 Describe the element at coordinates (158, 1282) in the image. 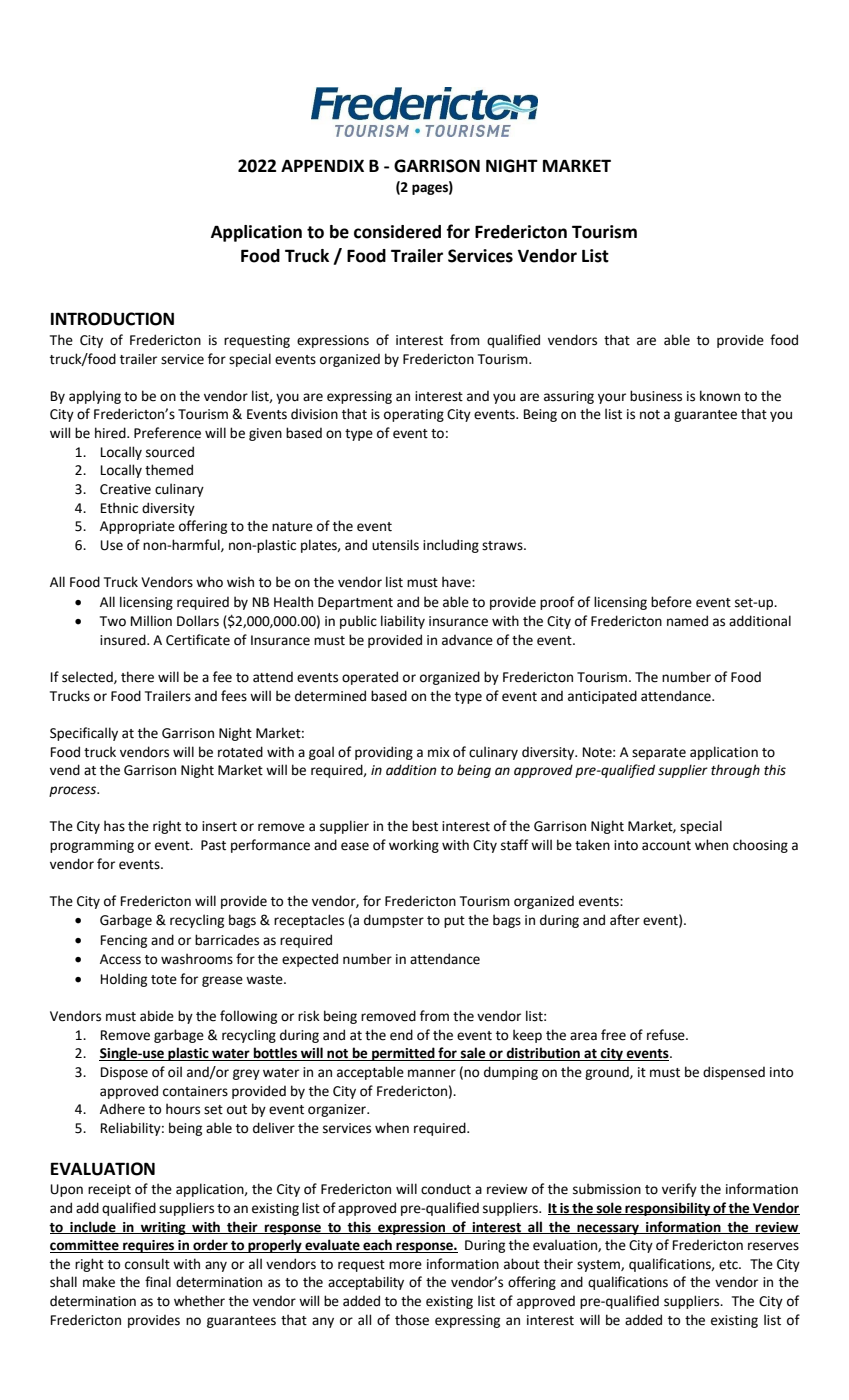

I see `final` at that location.
